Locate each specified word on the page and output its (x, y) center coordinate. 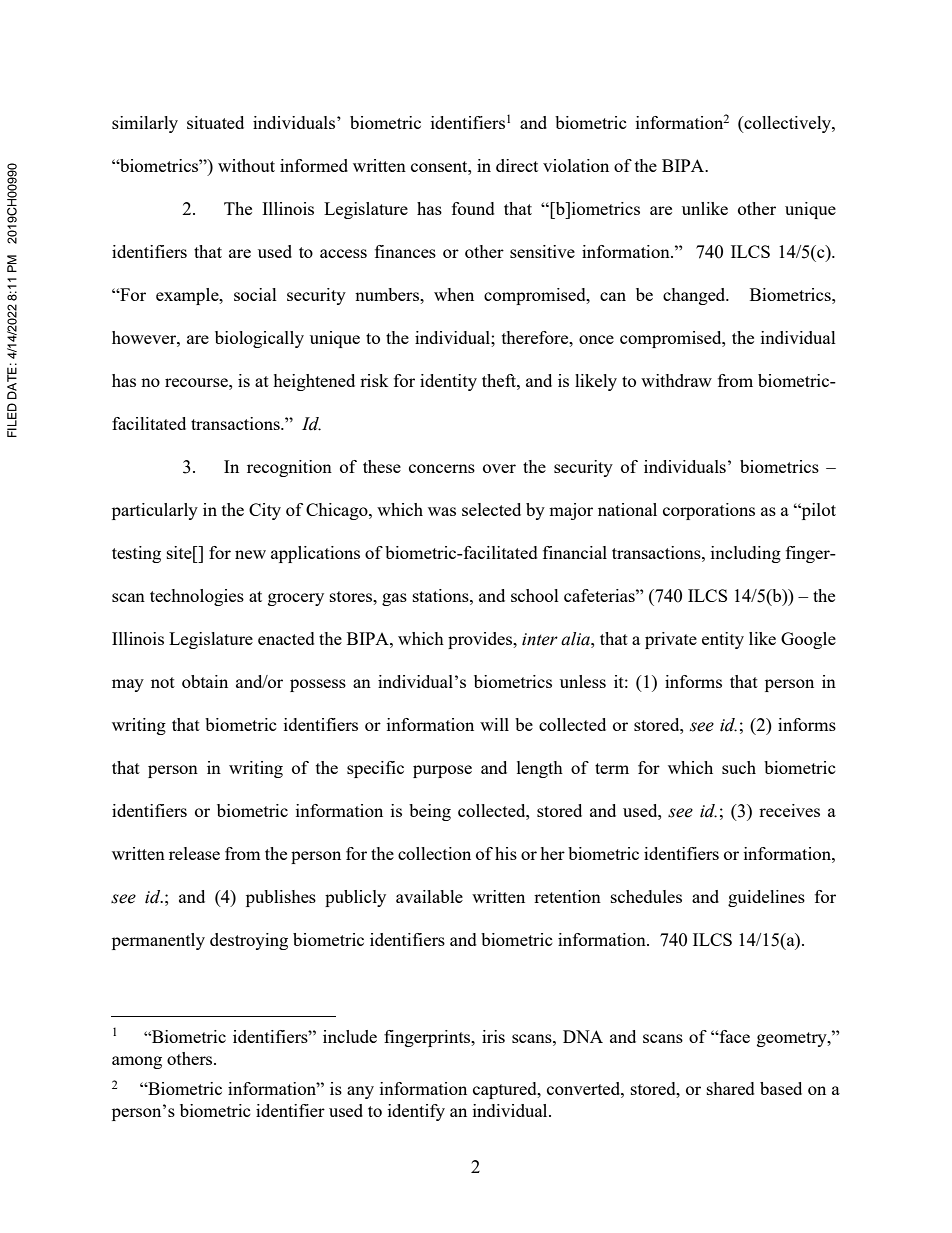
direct (517, 165)
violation (576, 165)
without (246, 165)
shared (731, 1088)
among (137, 1062)
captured (506, 1090)
